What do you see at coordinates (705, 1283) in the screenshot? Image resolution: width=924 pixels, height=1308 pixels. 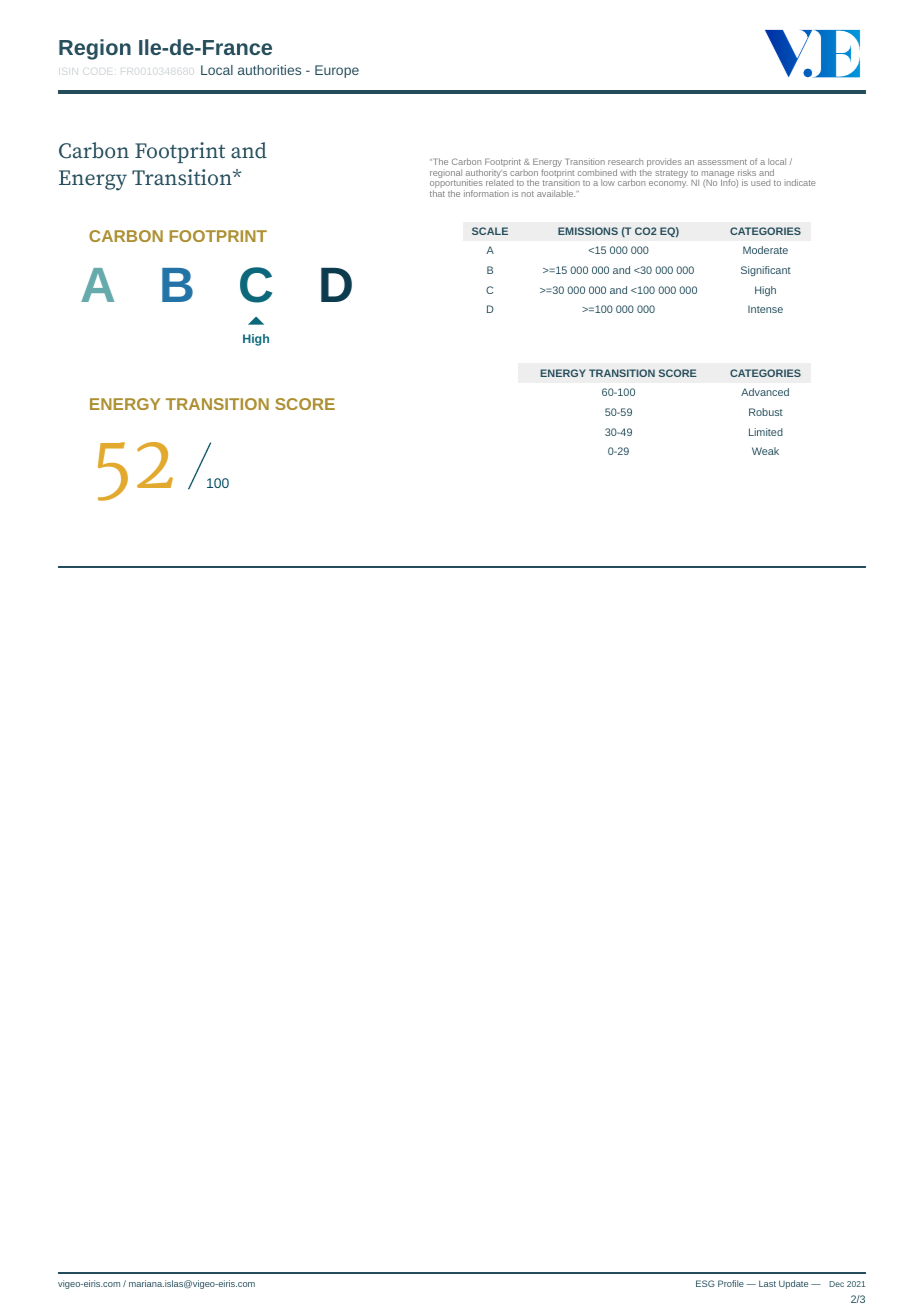 I see `ESG` at bounding box center [705, 1283].
